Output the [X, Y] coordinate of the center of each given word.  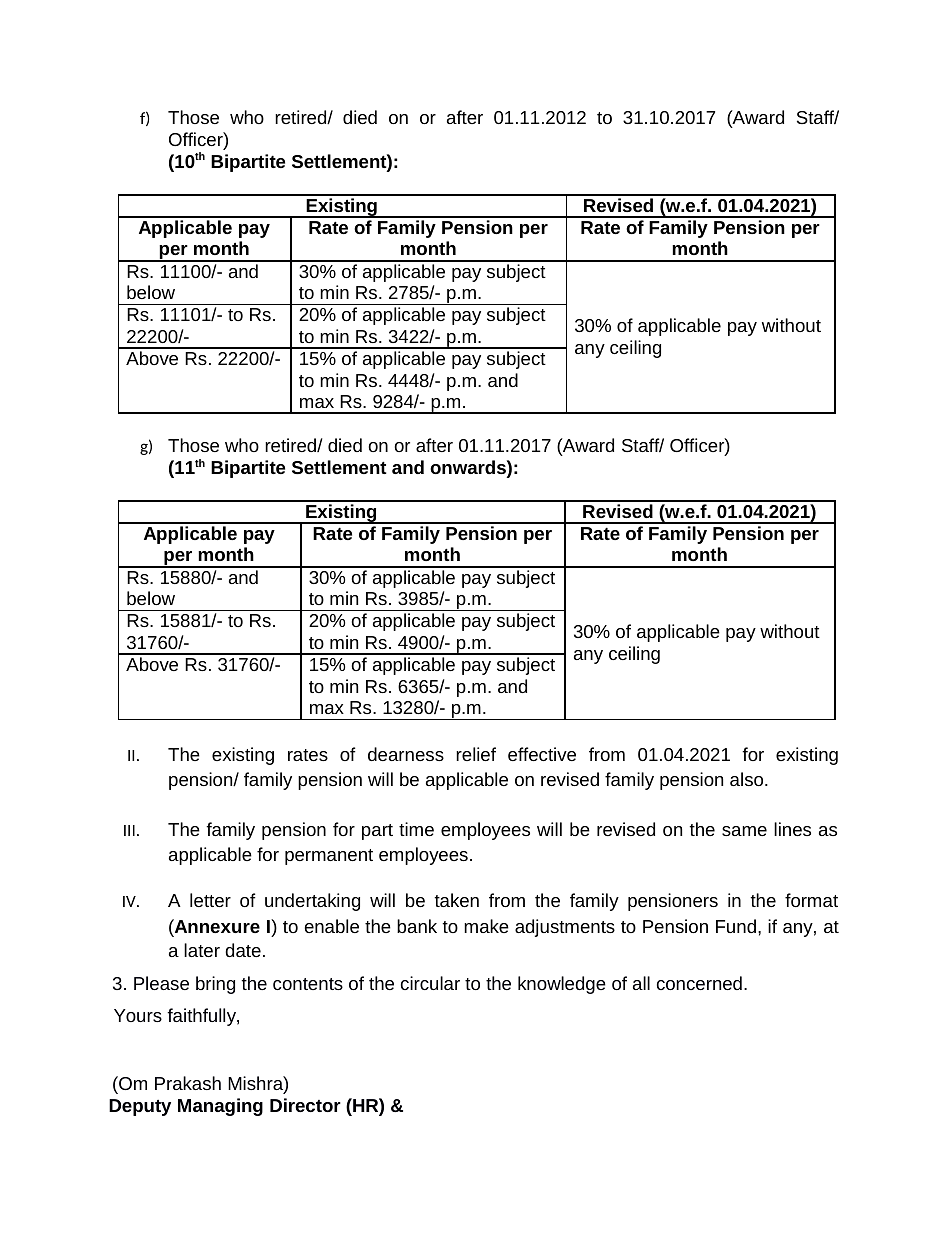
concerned [699, 983]
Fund [736, 926]
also [748, 779]
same [744, 831]
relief [476, 754]
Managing [220, 1107]
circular [430, 983]
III [129, 830]
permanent [329, 857]
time [416, 829]
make [486, 926]
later [202, 950]
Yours [138, 1015]
